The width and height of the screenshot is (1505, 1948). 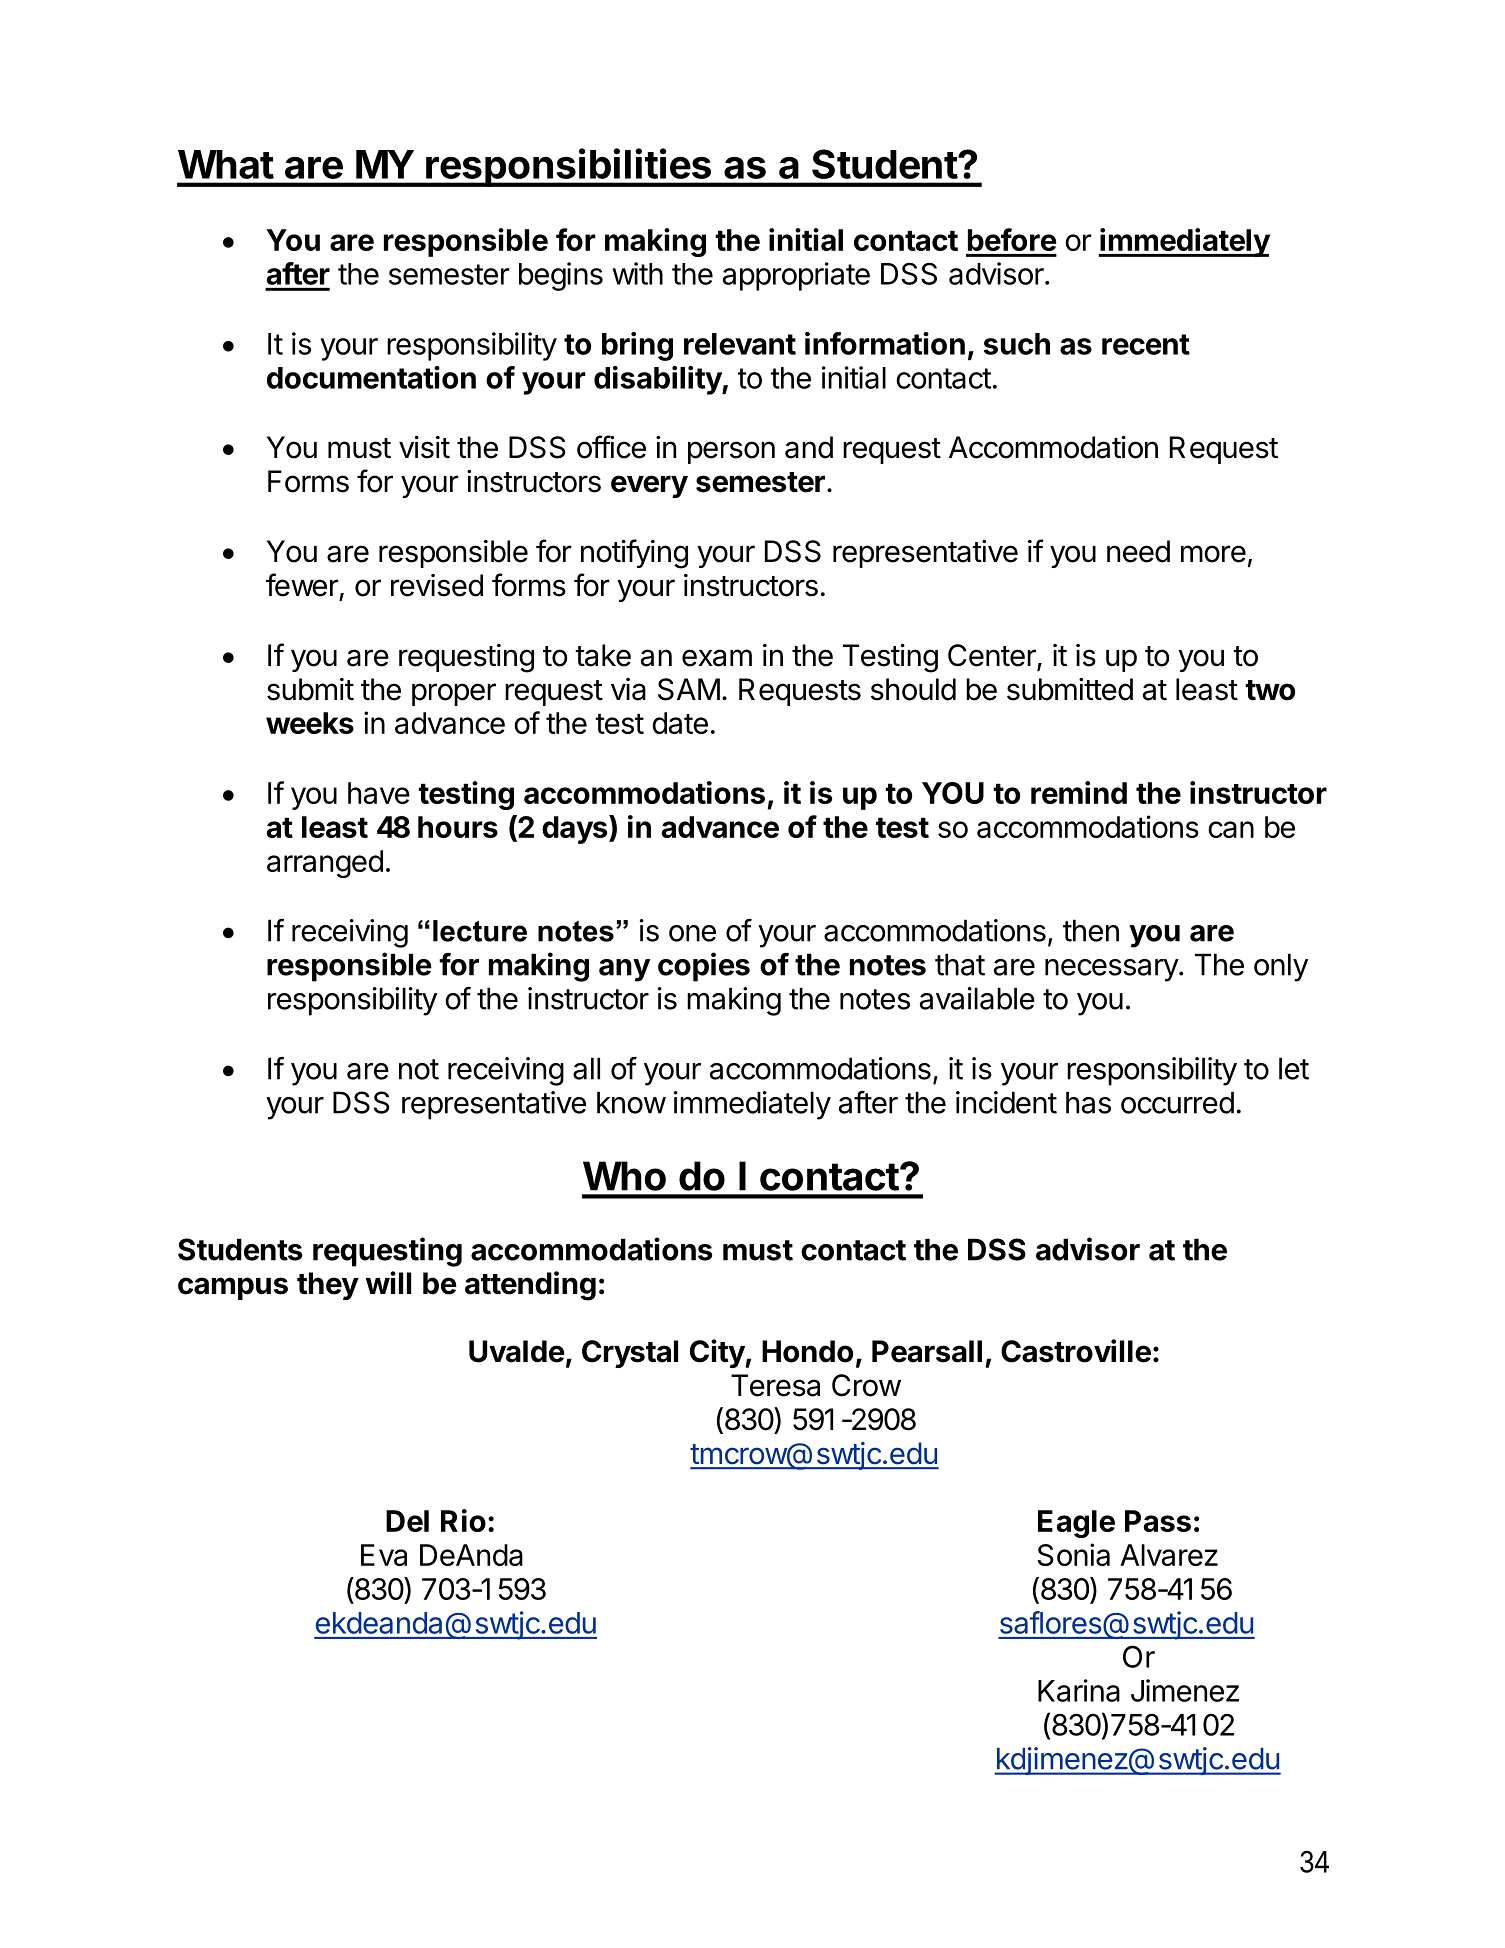 I want to click on responsibilities, so click(x=568, y=167).
